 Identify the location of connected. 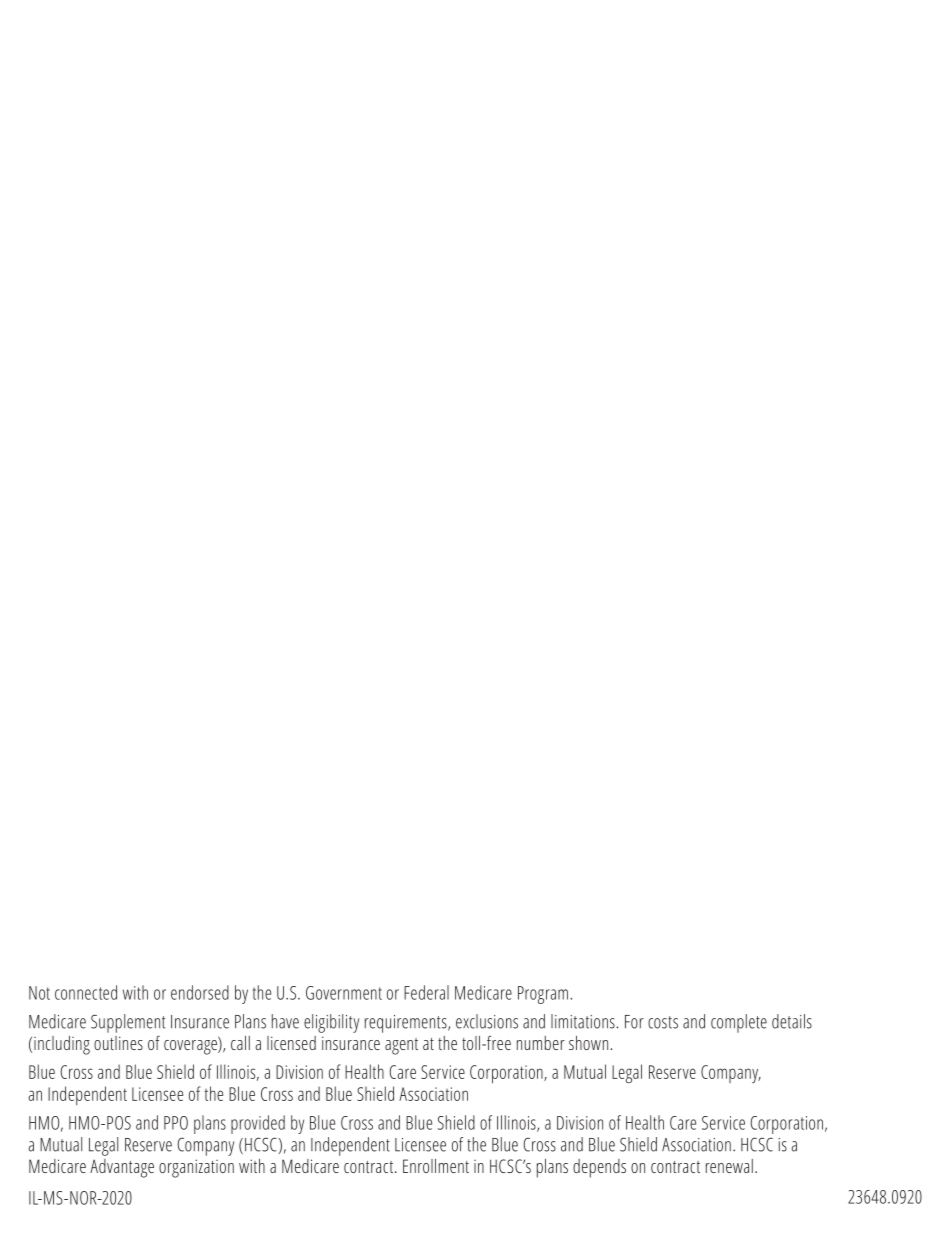
(86, 992).
